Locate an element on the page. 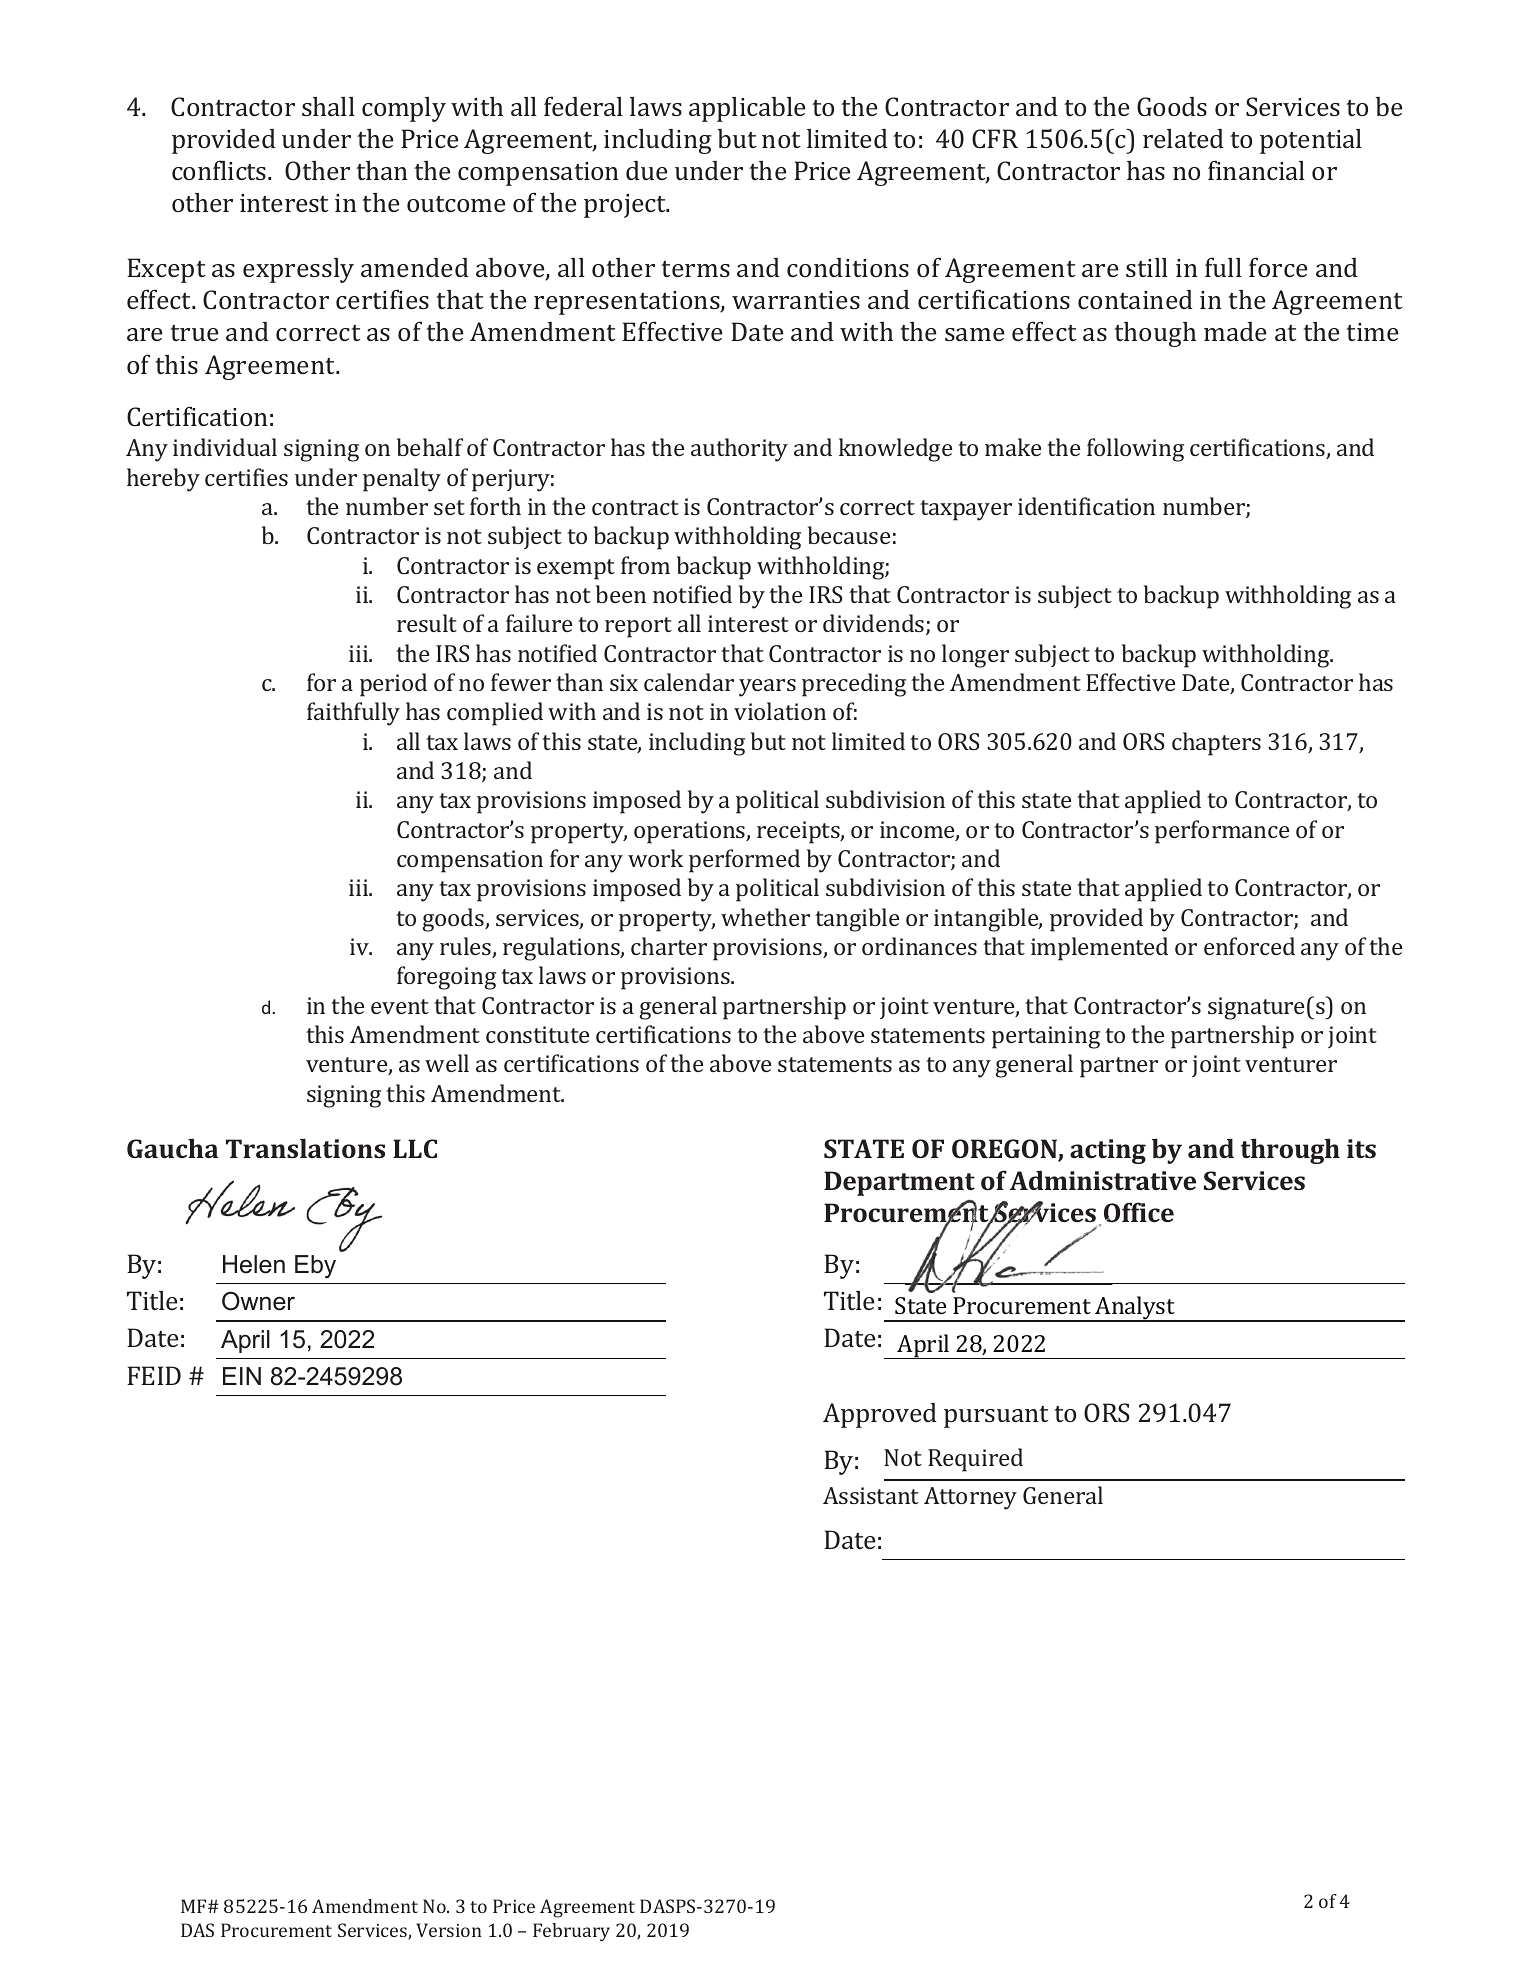  shall is located at coordinates (328, 106).
